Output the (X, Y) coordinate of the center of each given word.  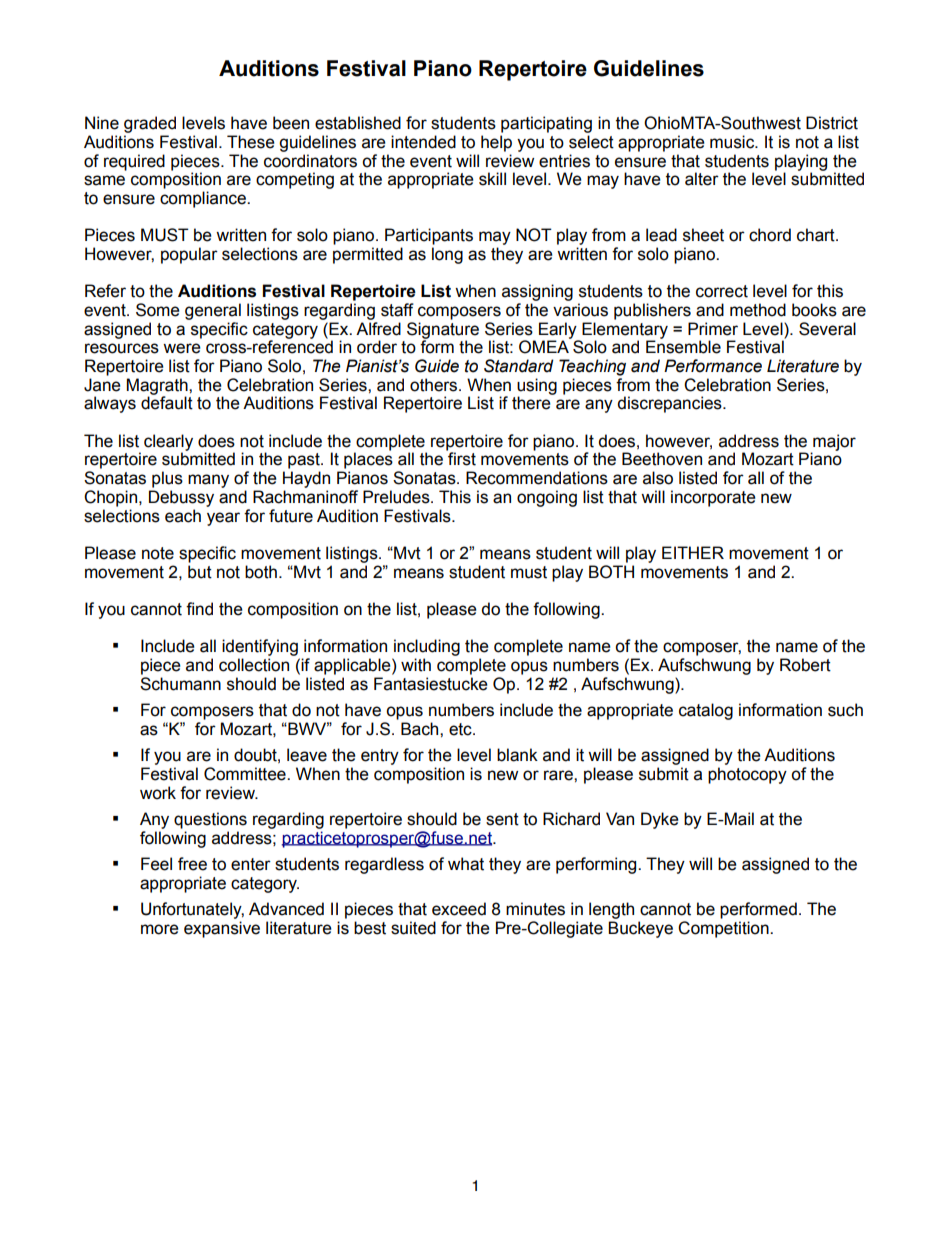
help (496, 143)
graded (150, 124)
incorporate (713, 498)
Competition (724, 929)
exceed (459, 909)
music (733, 142)
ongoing (547, 498)
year (223, 519)
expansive (222, 929)
